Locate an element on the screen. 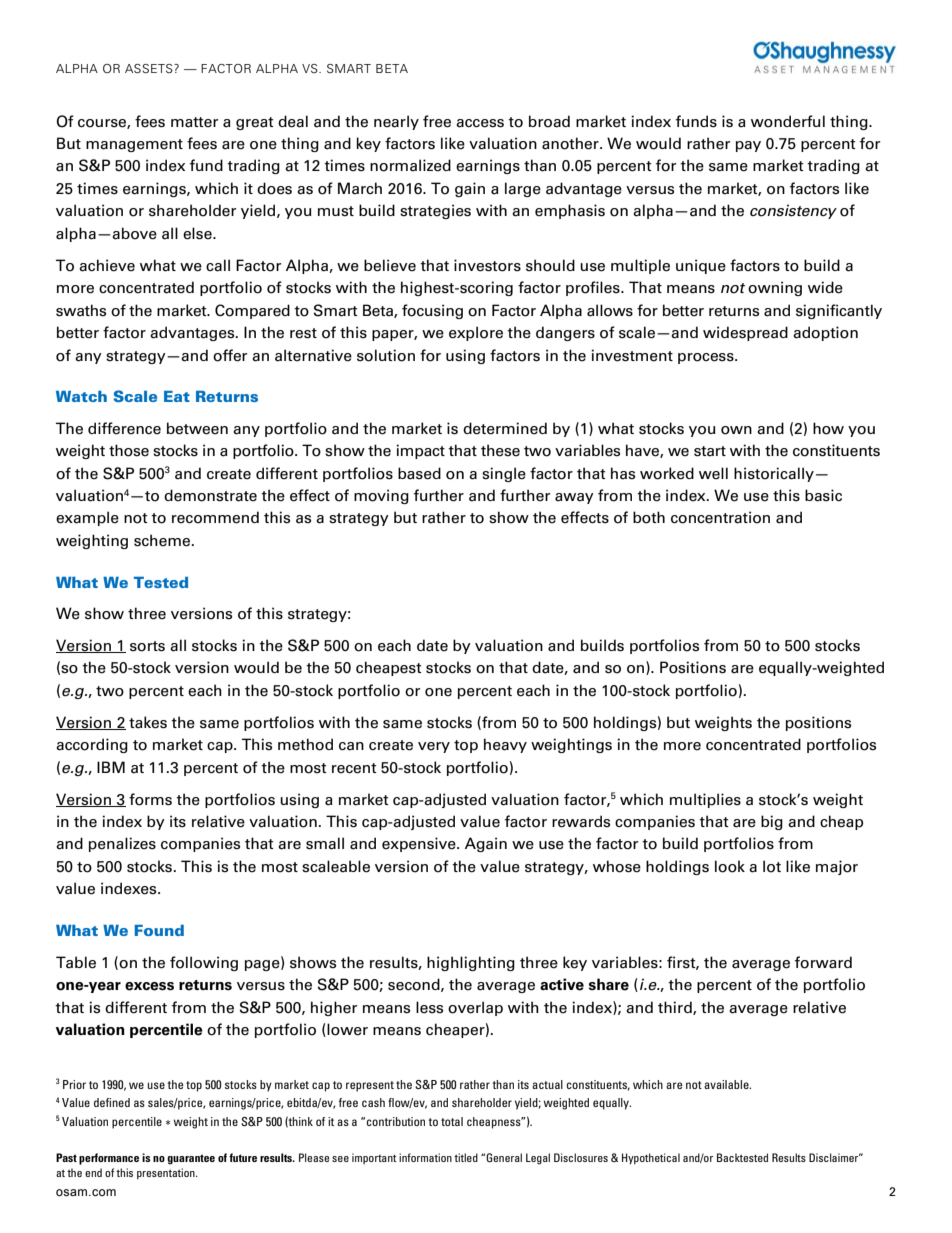 This screenshot has width=952, height=1233. access is located at coordinates (480, 123).
